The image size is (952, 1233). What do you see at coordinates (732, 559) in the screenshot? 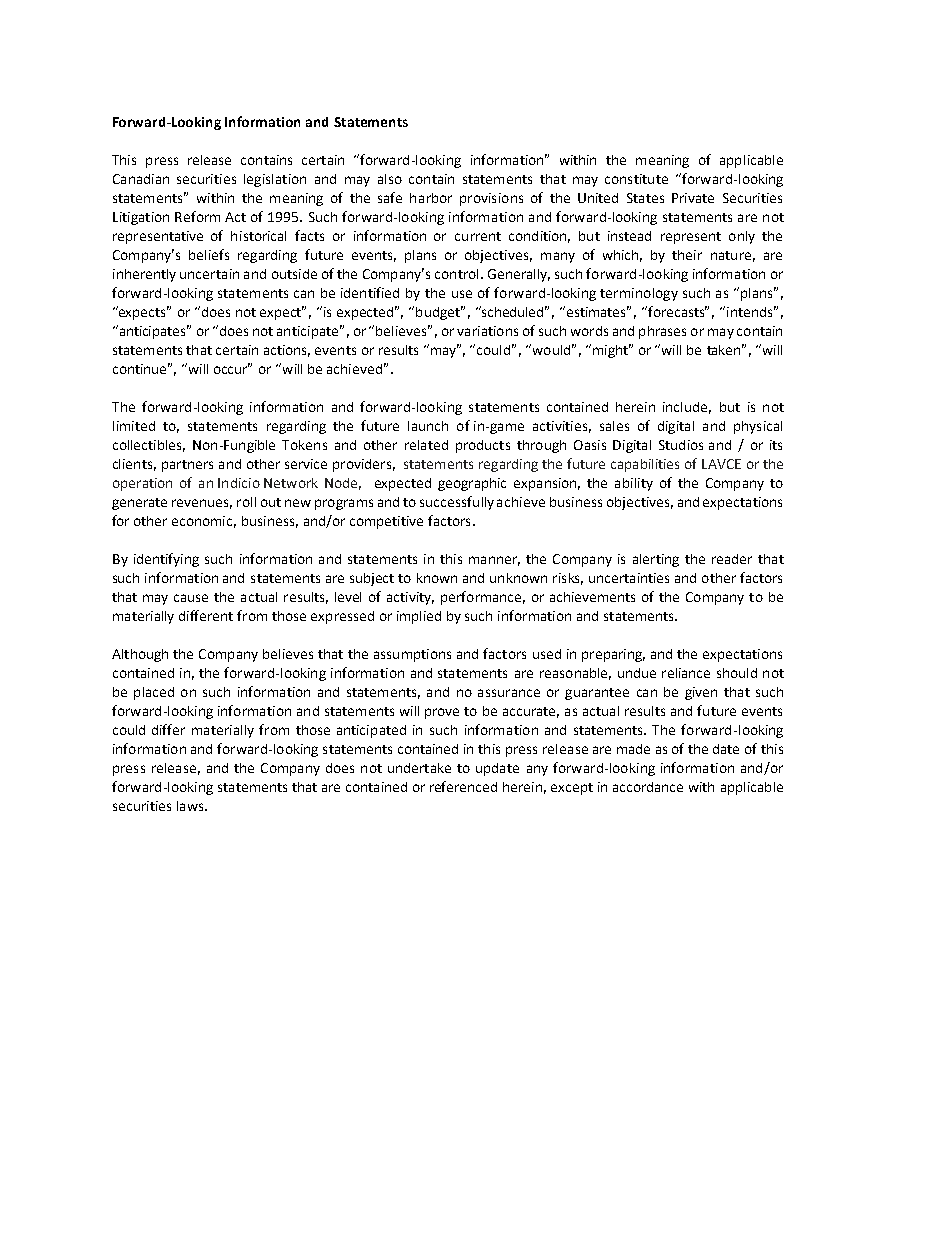
I see `reader` at bounding box center [732, 559].
